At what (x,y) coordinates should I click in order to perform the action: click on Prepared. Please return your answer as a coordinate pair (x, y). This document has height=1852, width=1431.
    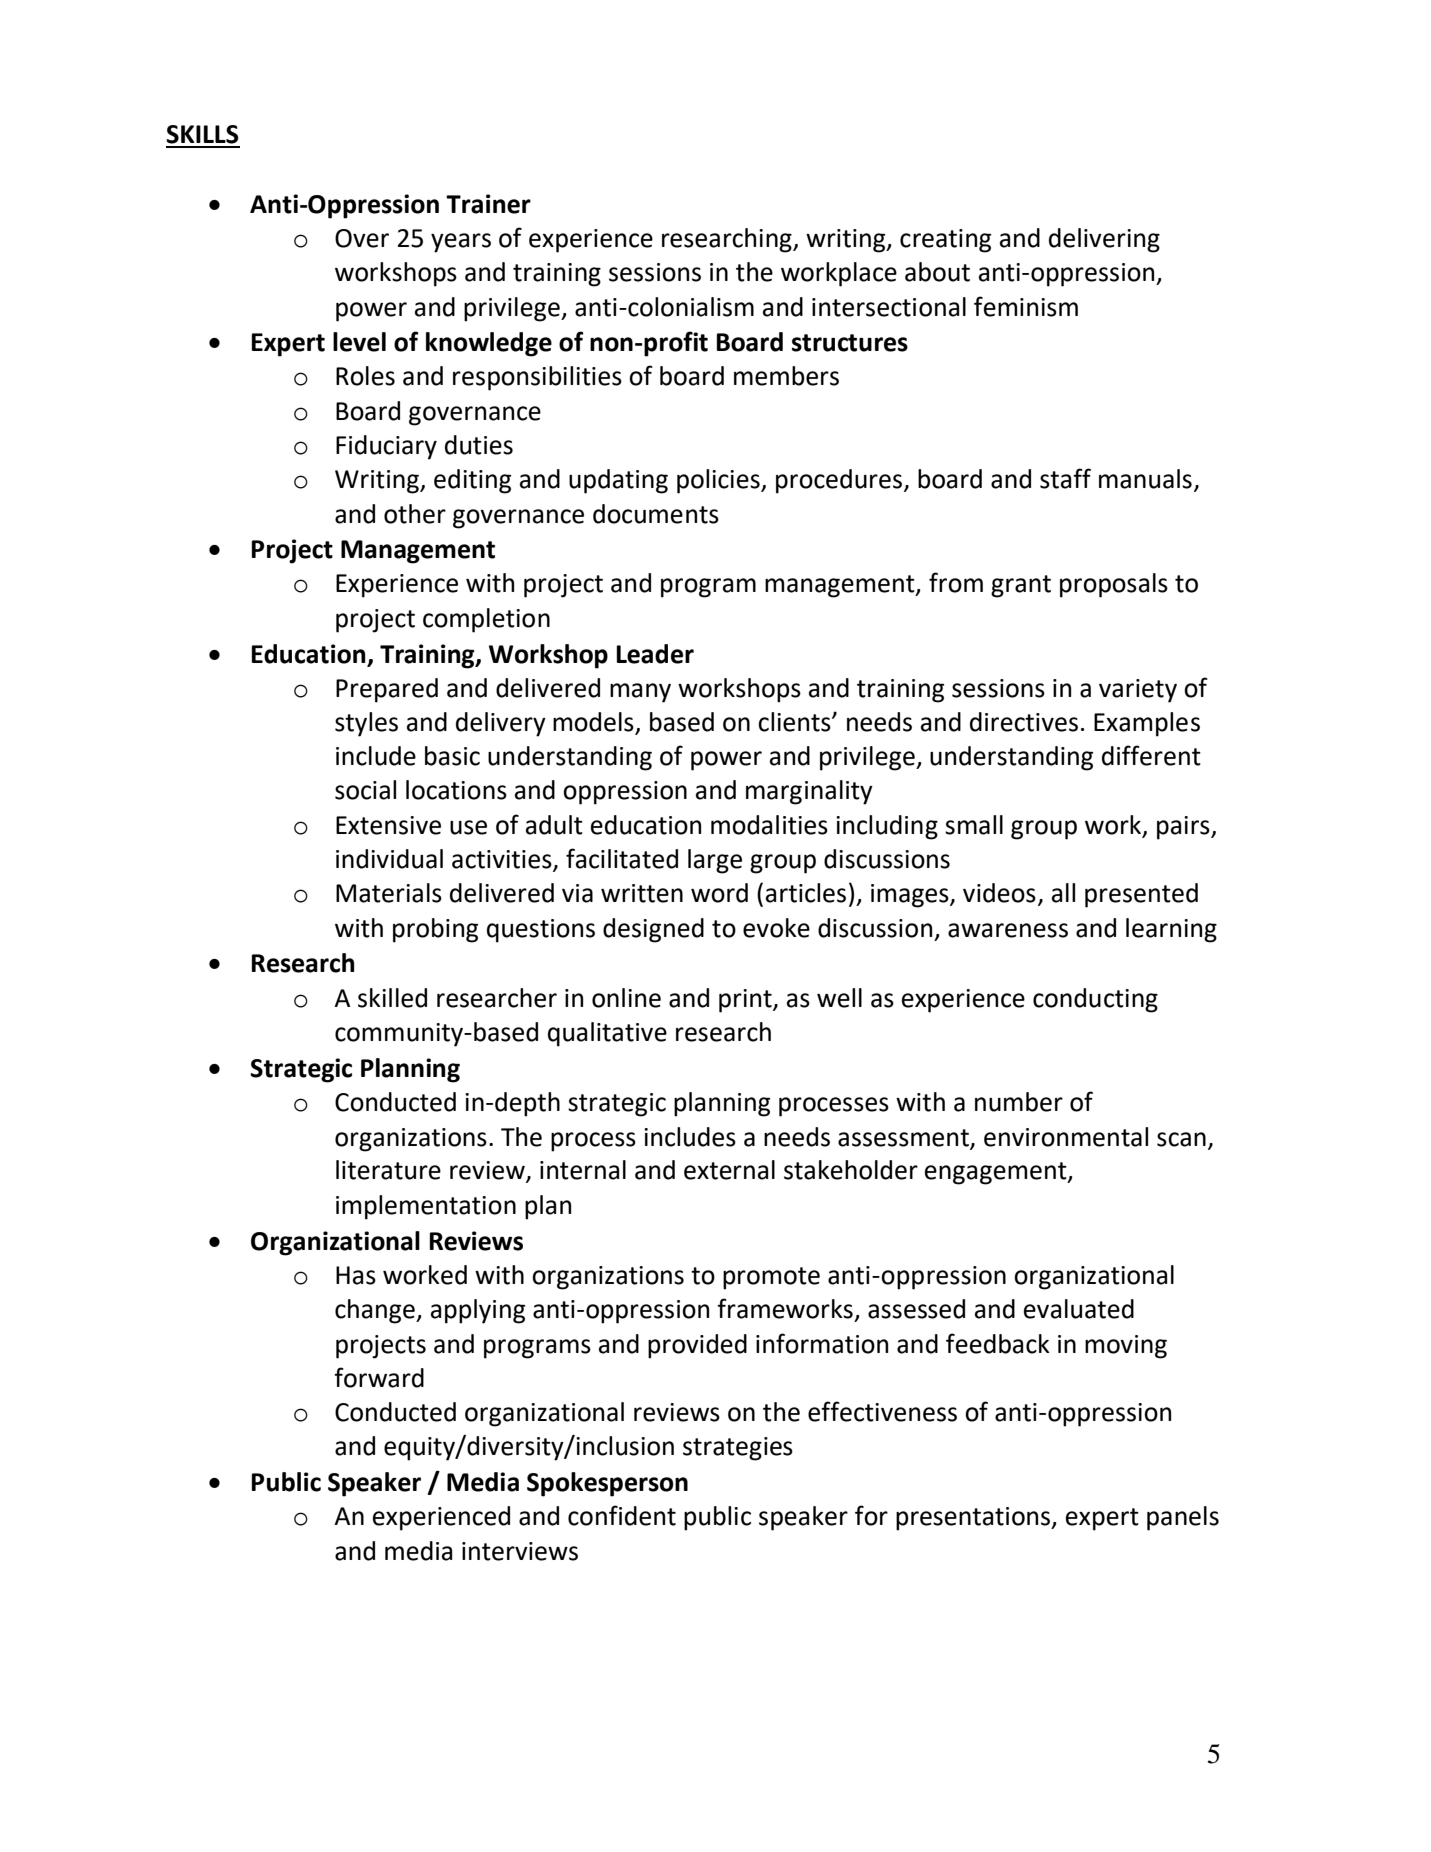
    Looking at the image, I should click on (387, 690).
